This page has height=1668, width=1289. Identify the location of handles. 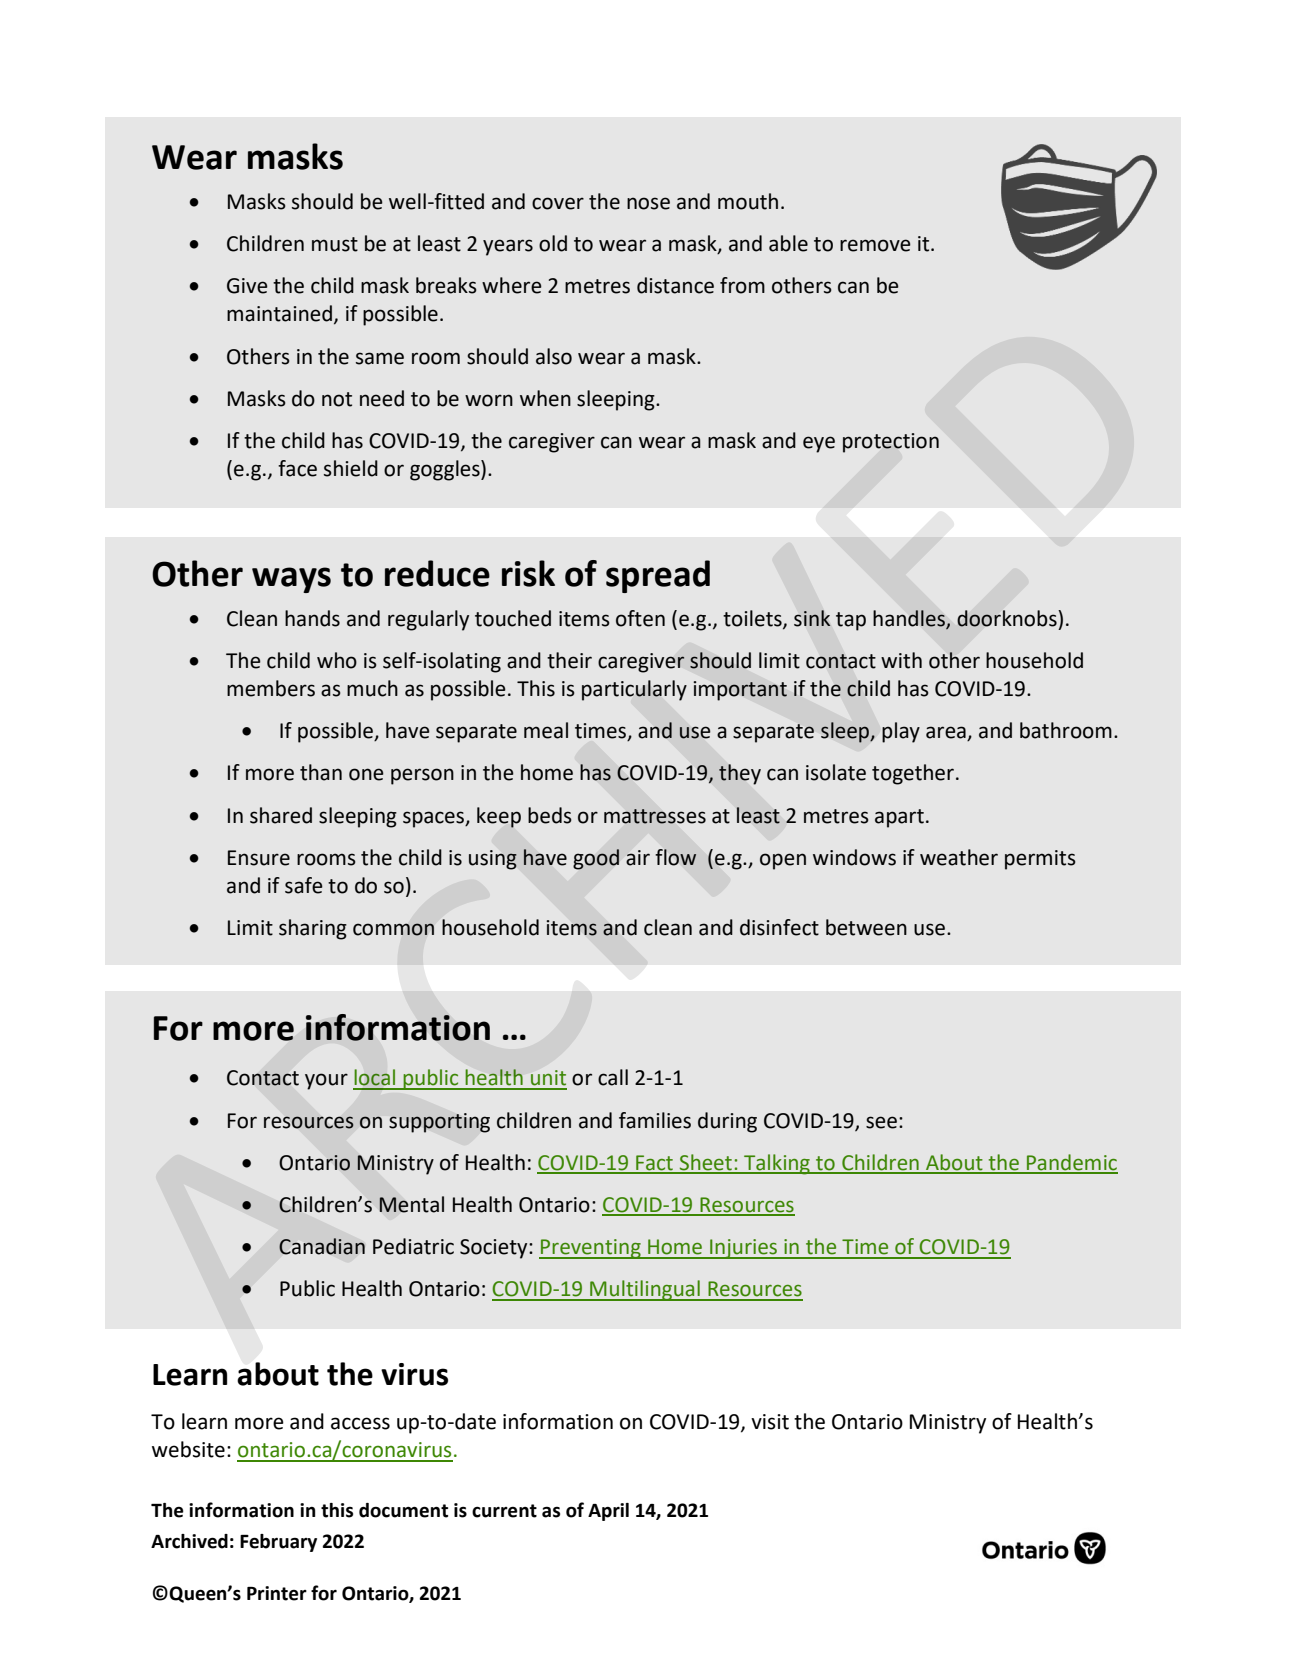
(910, 619).
